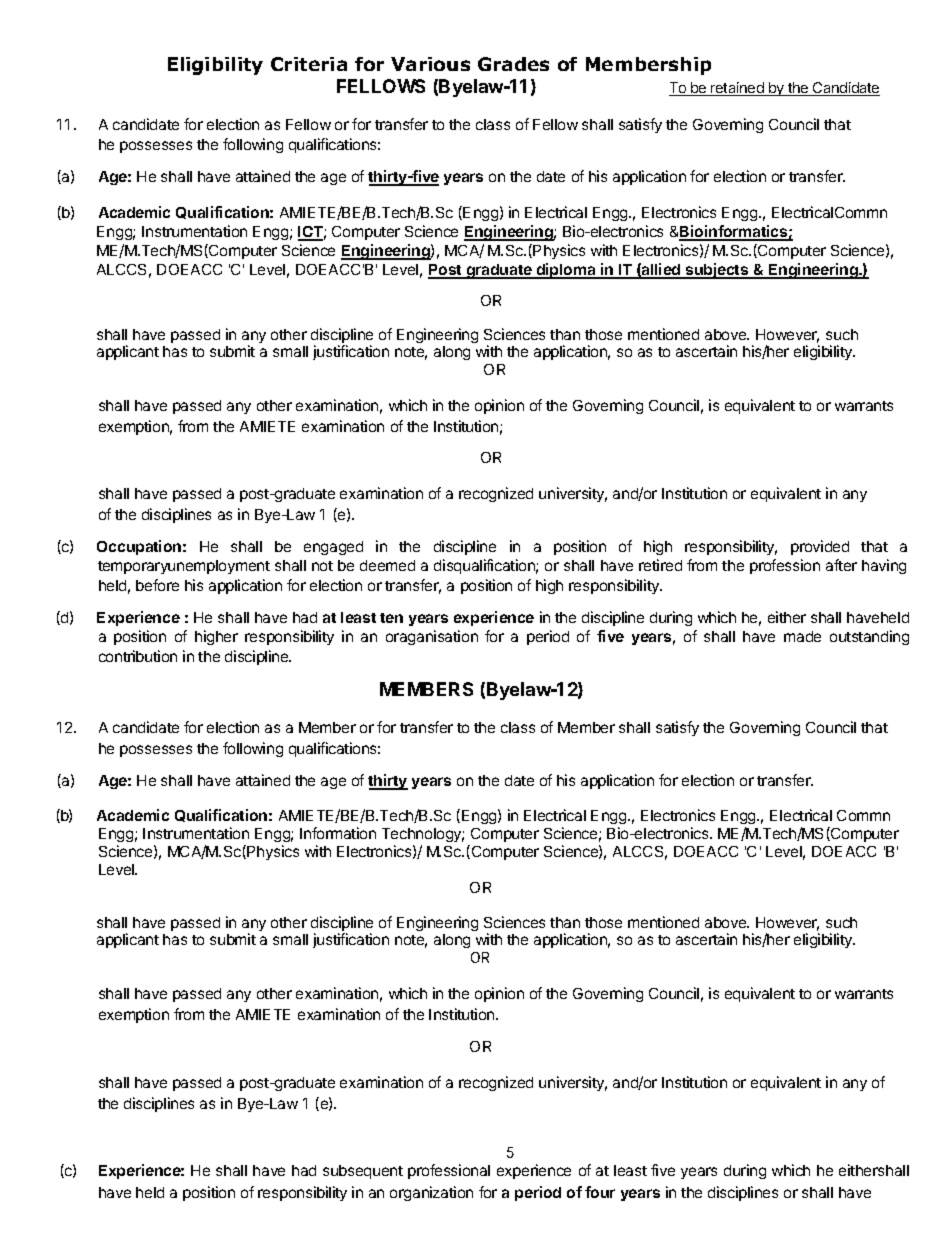 The height and width of the document is (1233, 952). Describe the element at coordinates (566, 271) in the document. I see `diploma` at that location.
